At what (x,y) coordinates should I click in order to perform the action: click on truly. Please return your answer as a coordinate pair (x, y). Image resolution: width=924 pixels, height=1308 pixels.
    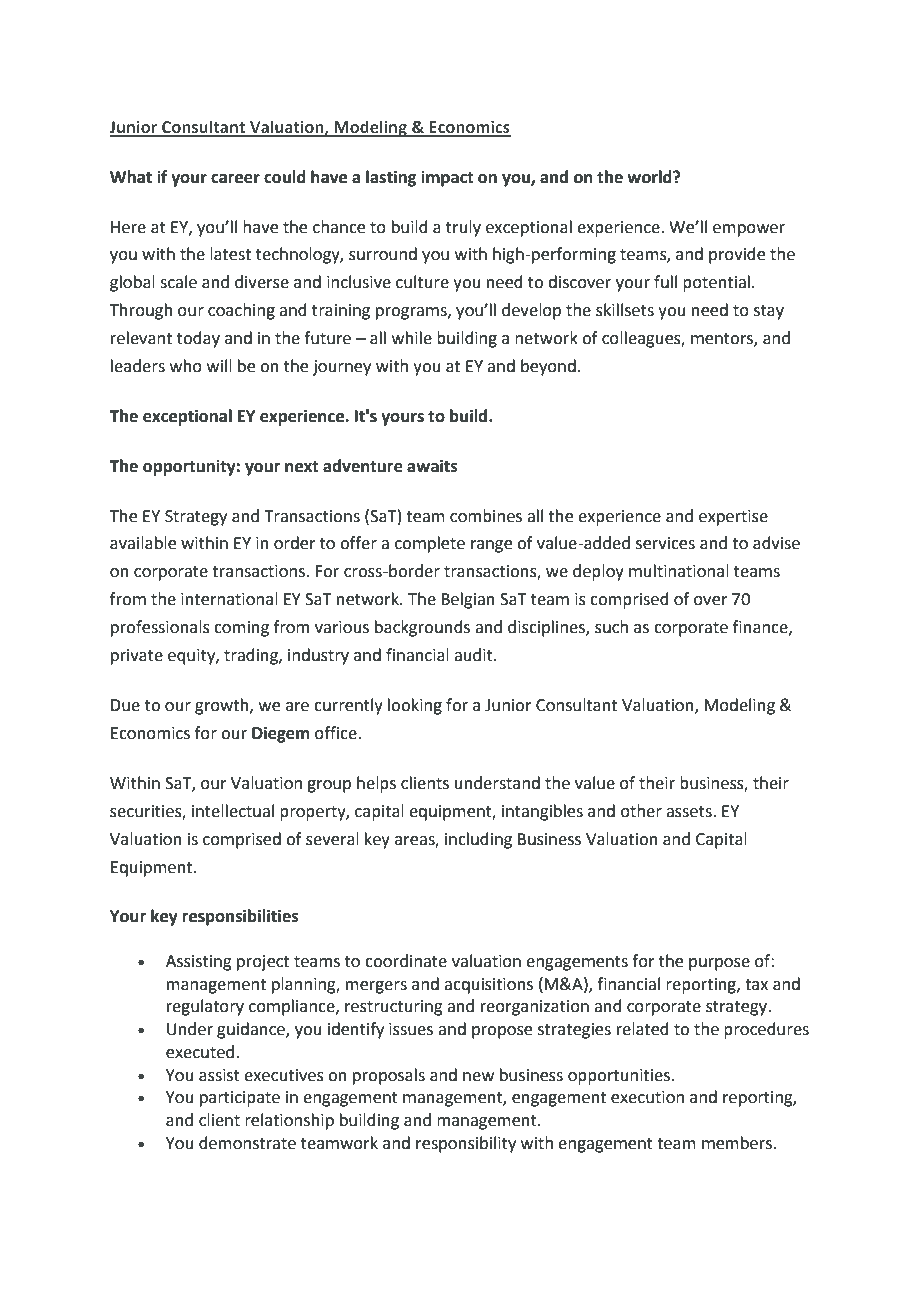
    Looking at the image, I should click on (463, 228).
